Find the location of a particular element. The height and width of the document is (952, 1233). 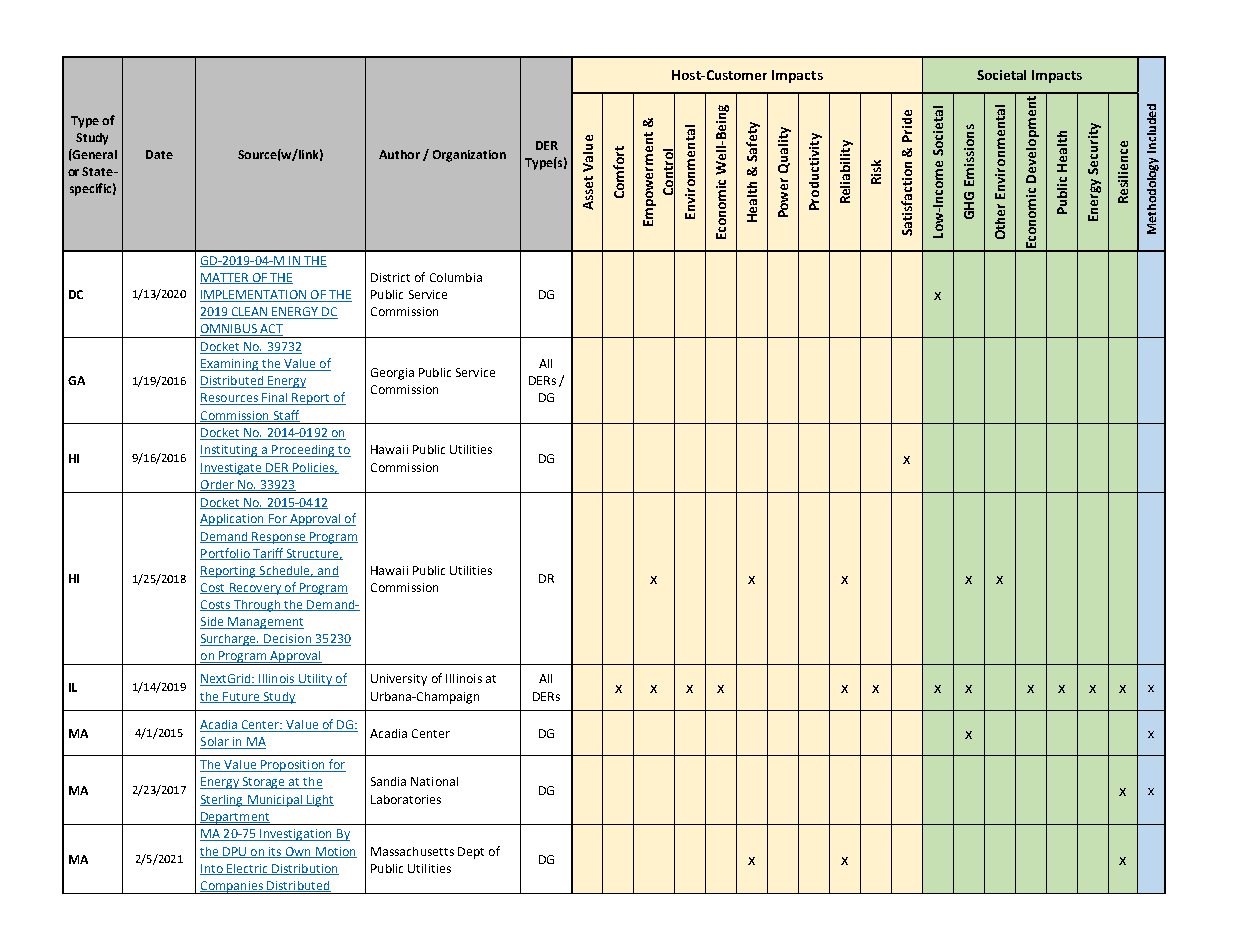

Motion is located at coordinates (335, 852).
